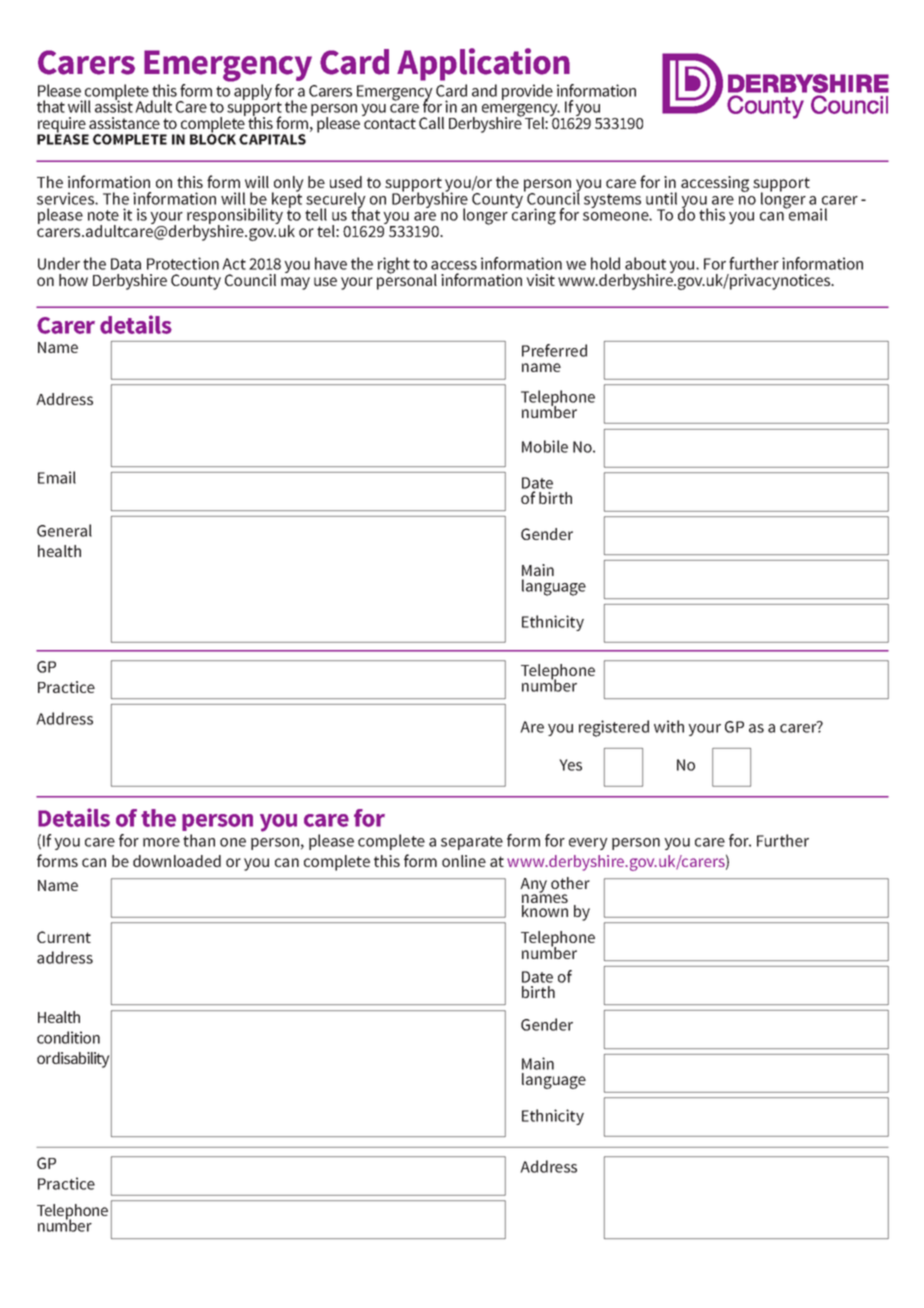 The image size is (924, 1308). I want to click on Yes, so click(570, 765).
